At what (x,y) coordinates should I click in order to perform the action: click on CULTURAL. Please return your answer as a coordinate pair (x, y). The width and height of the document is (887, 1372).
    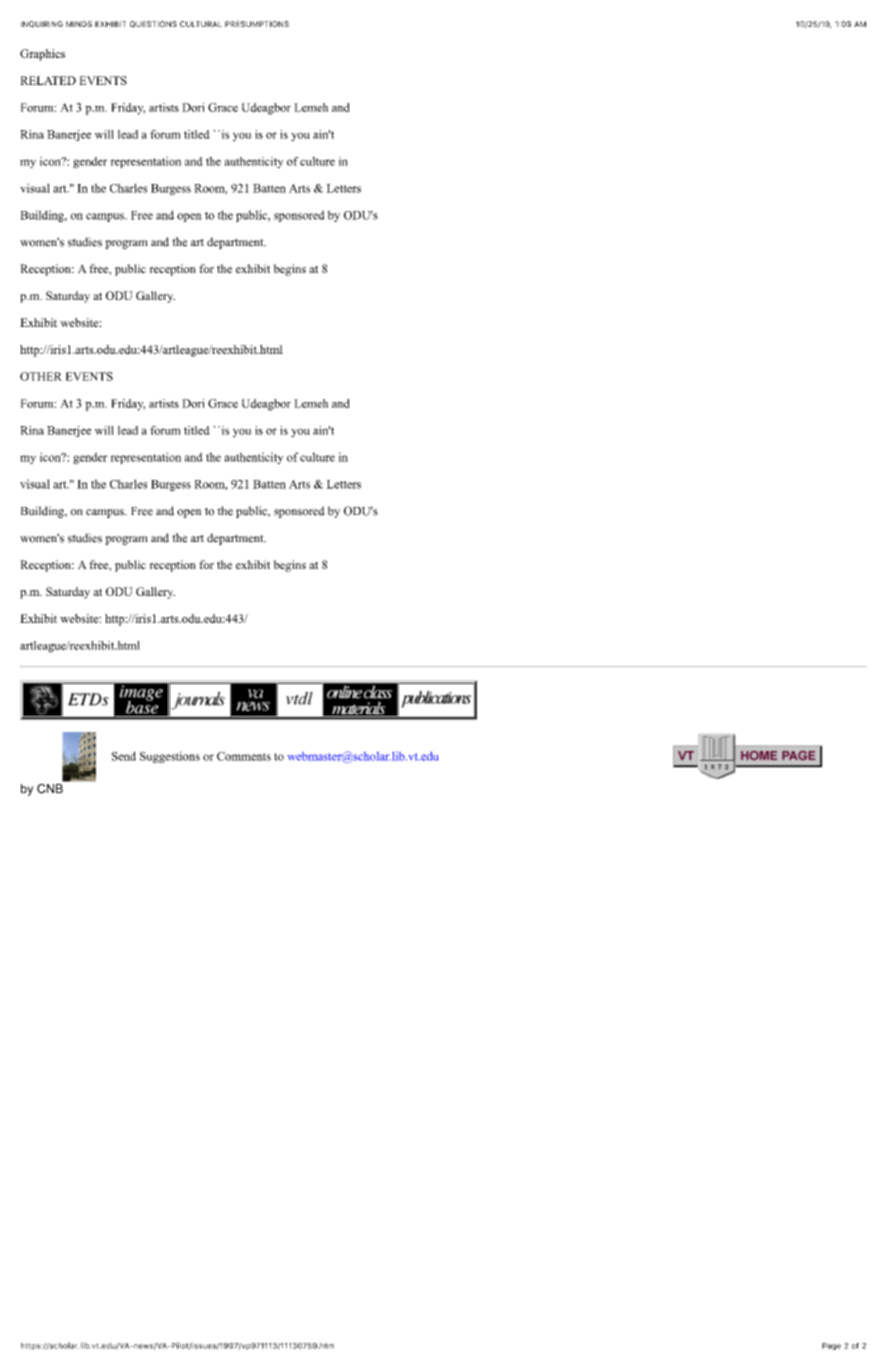
    Looking at the image, I should click on (201, 24).
